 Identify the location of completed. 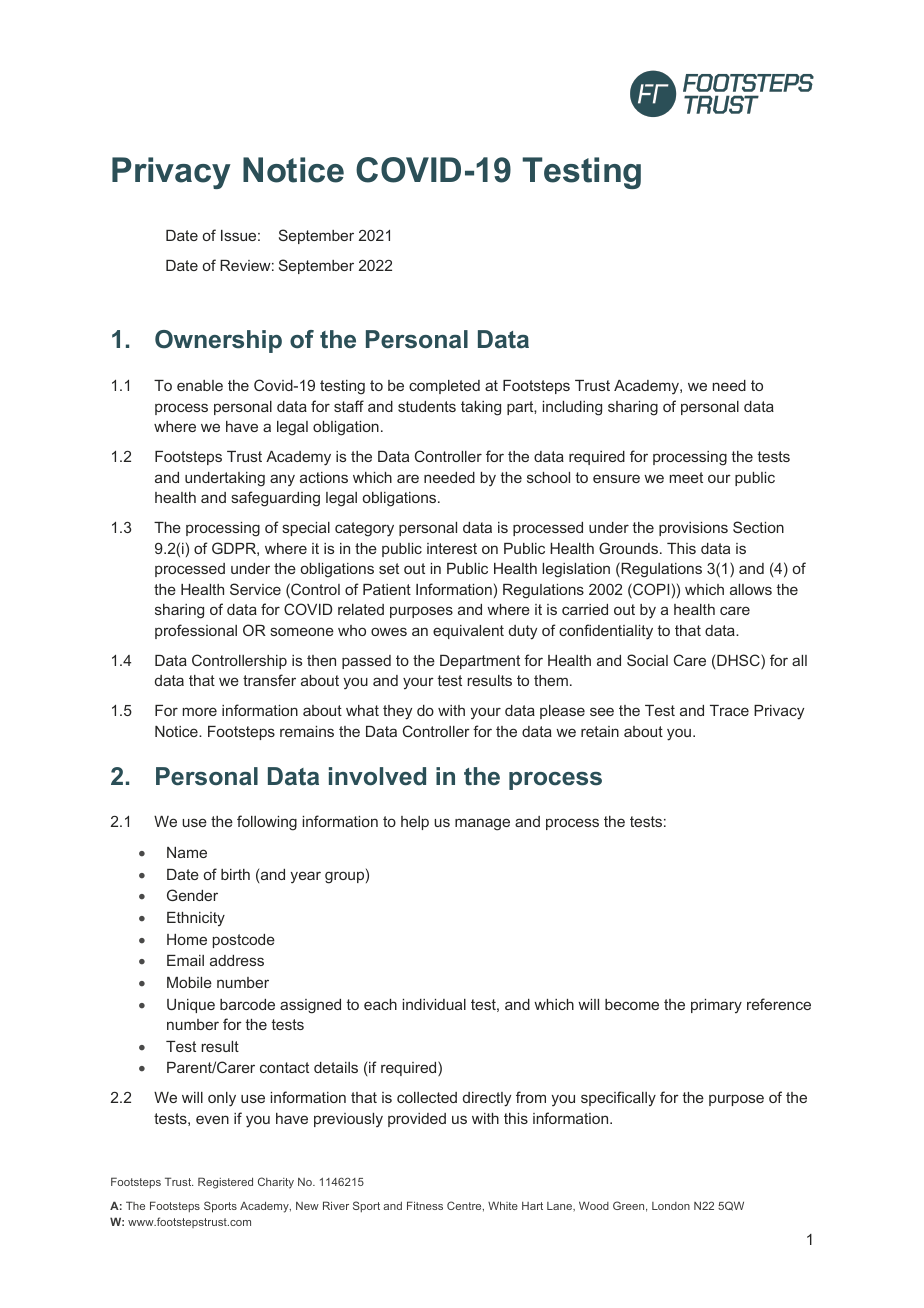
(444, 387).
